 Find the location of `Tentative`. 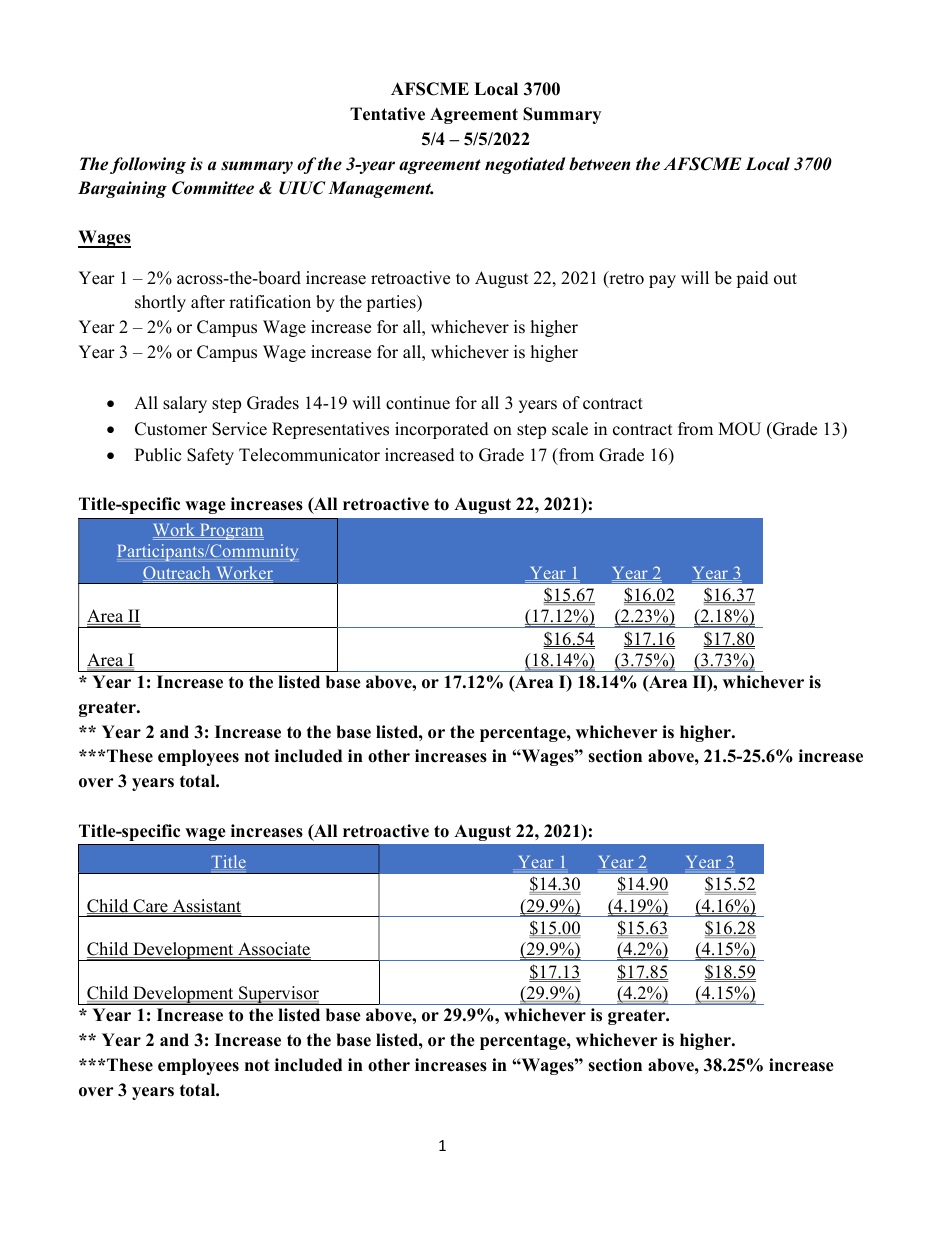

Tentative is located at coordinates (387, 114).
